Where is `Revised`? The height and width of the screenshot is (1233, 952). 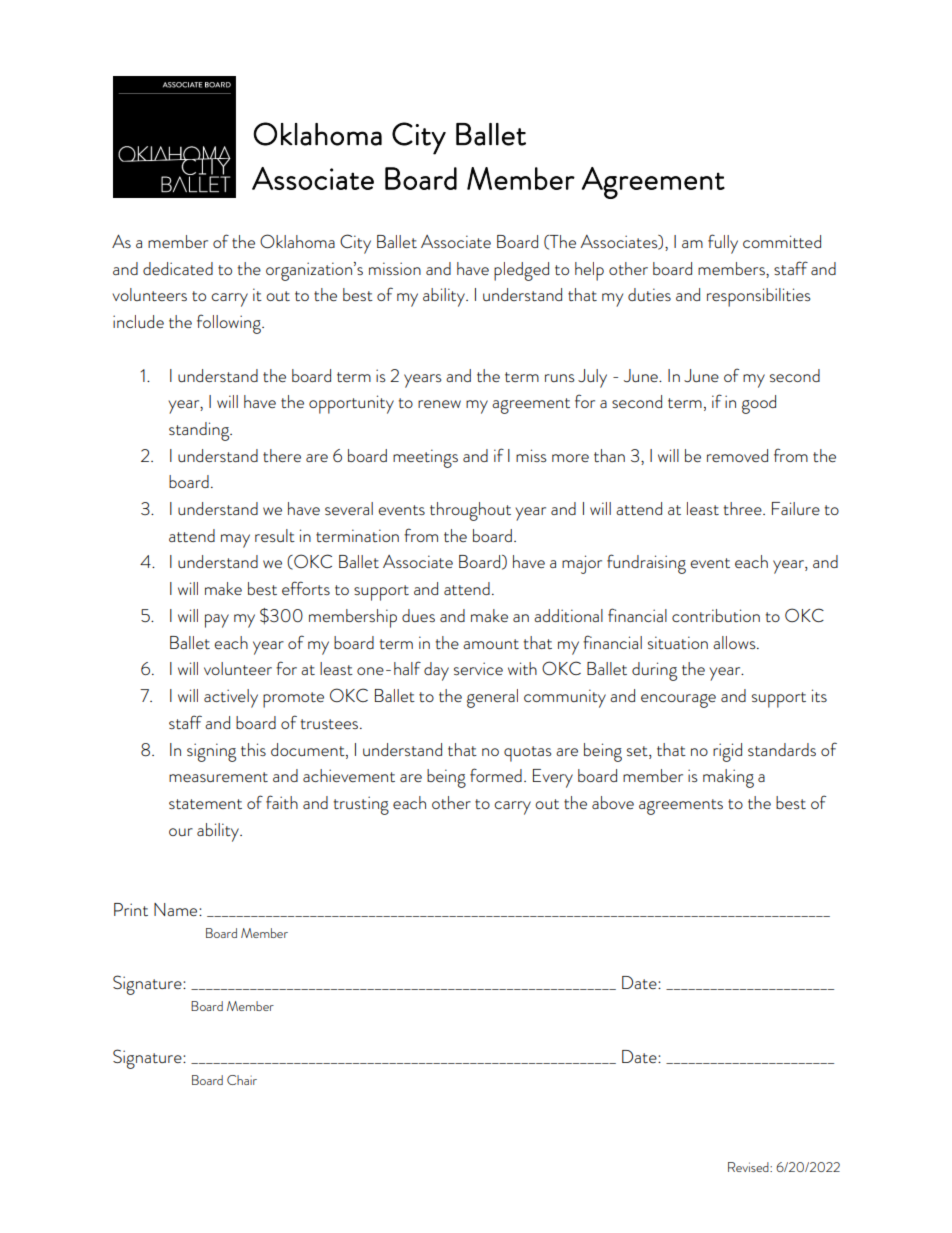 Revised is located at coordinates (749, 1167).
